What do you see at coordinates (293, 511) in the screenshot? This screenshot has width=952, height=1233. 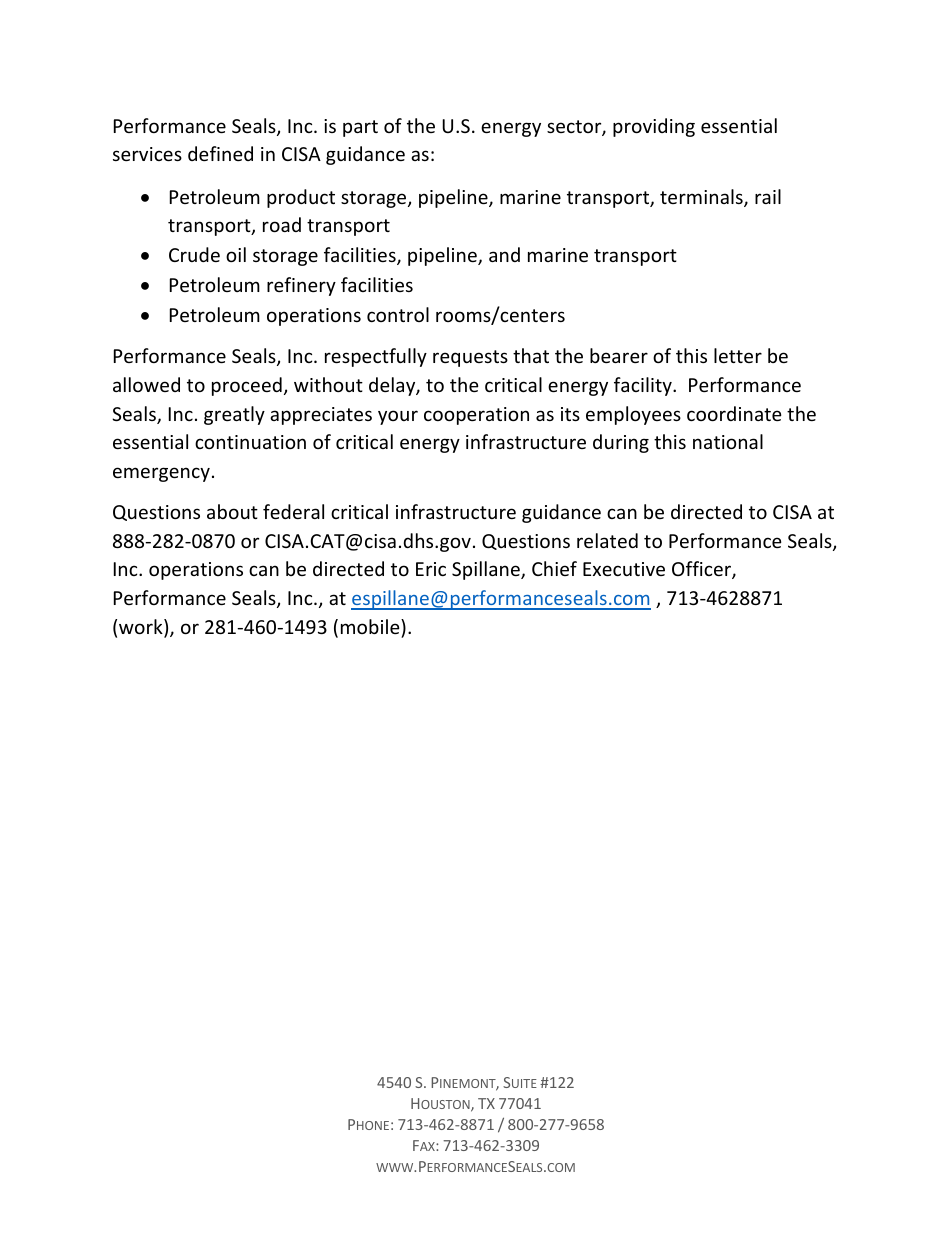 I see `federal` at bounding box center [293, 511].
